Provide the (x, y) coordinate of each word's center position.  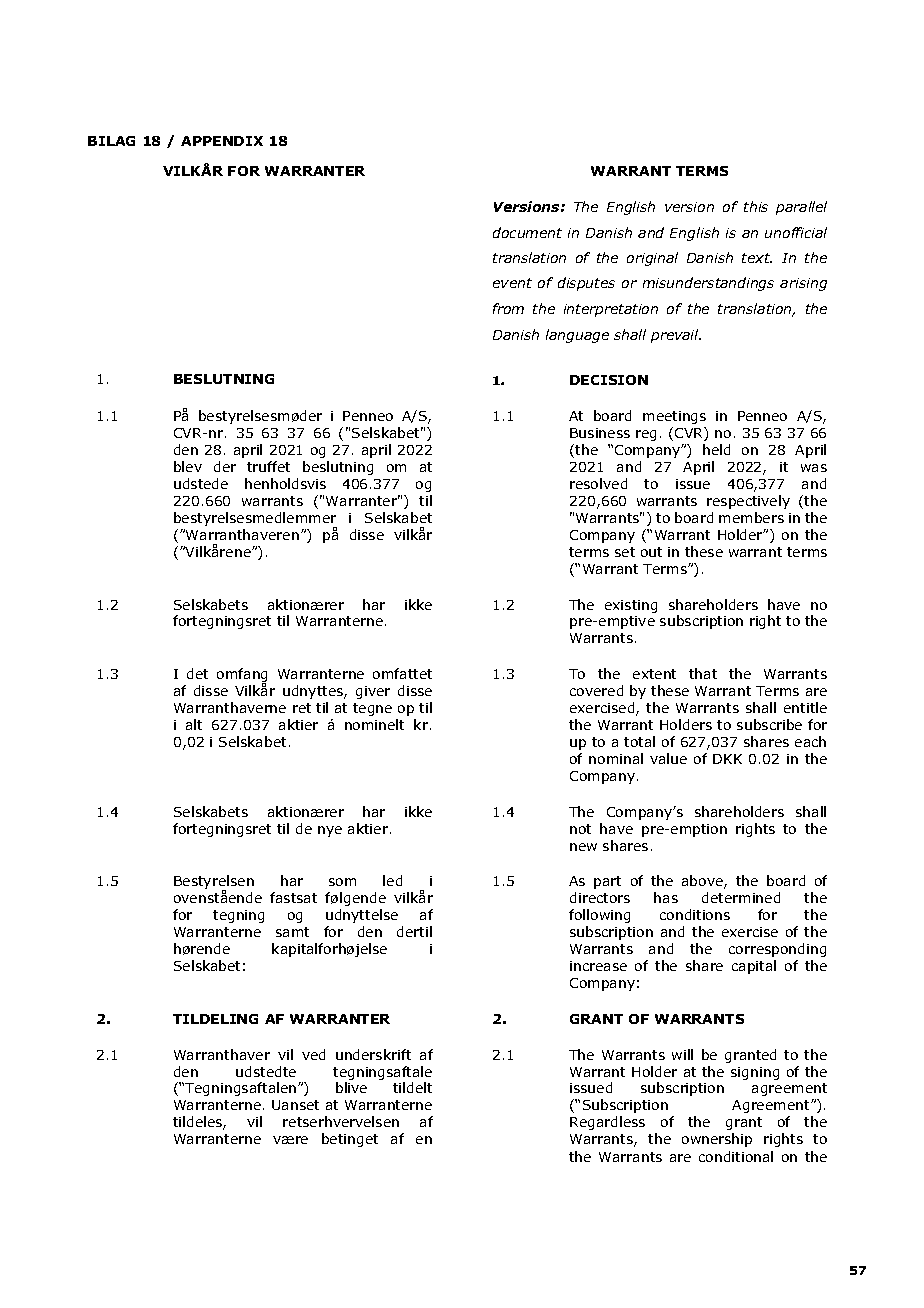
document (527, 232)
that (703, 673)
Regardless (607, 1123)
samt (292, 932)
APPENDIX (222, 141)
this (756, 206)
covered (596, 690)
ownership (717, 1140)
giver (373, 692)
